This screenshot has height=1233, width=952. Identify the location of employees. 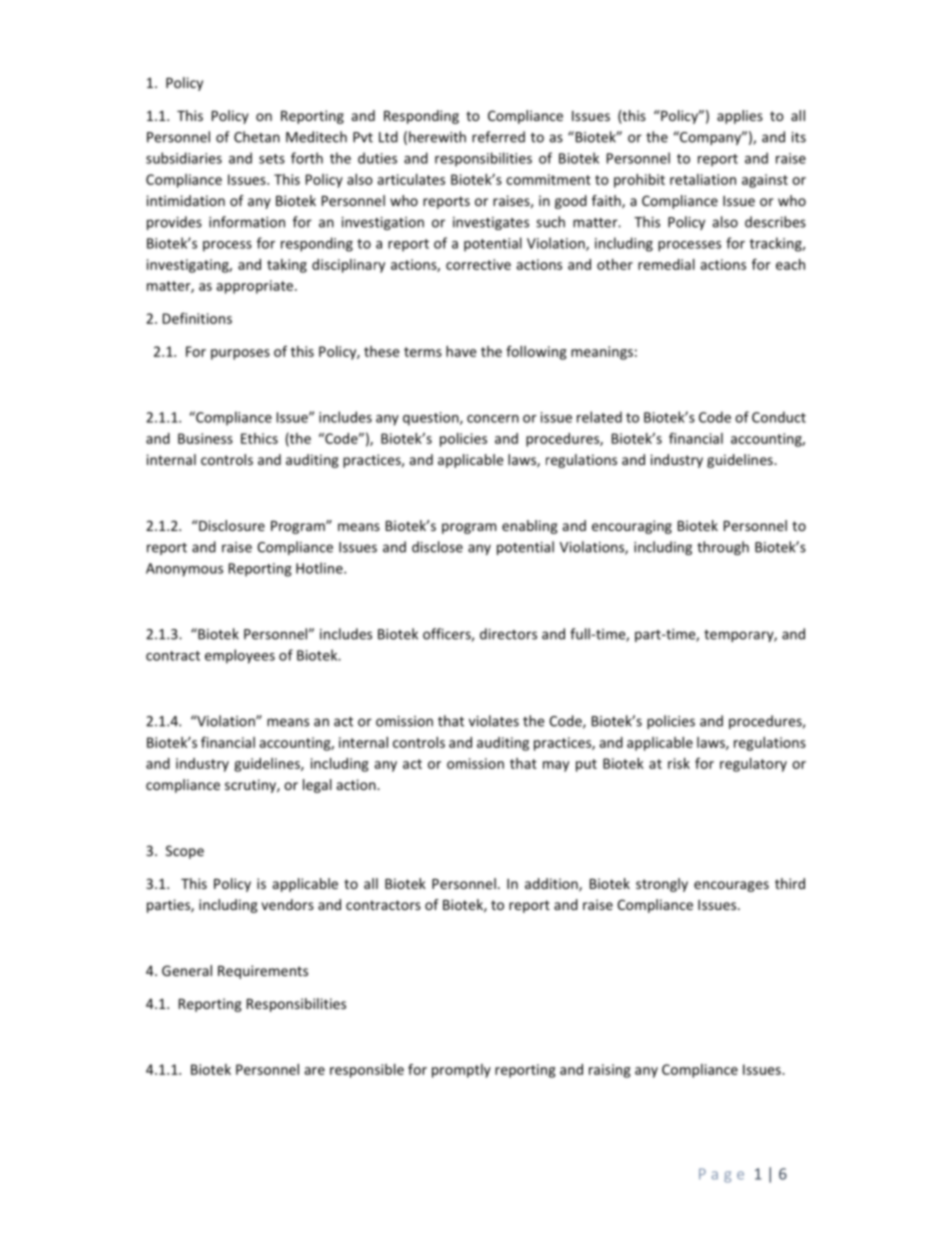
(240, 656).
